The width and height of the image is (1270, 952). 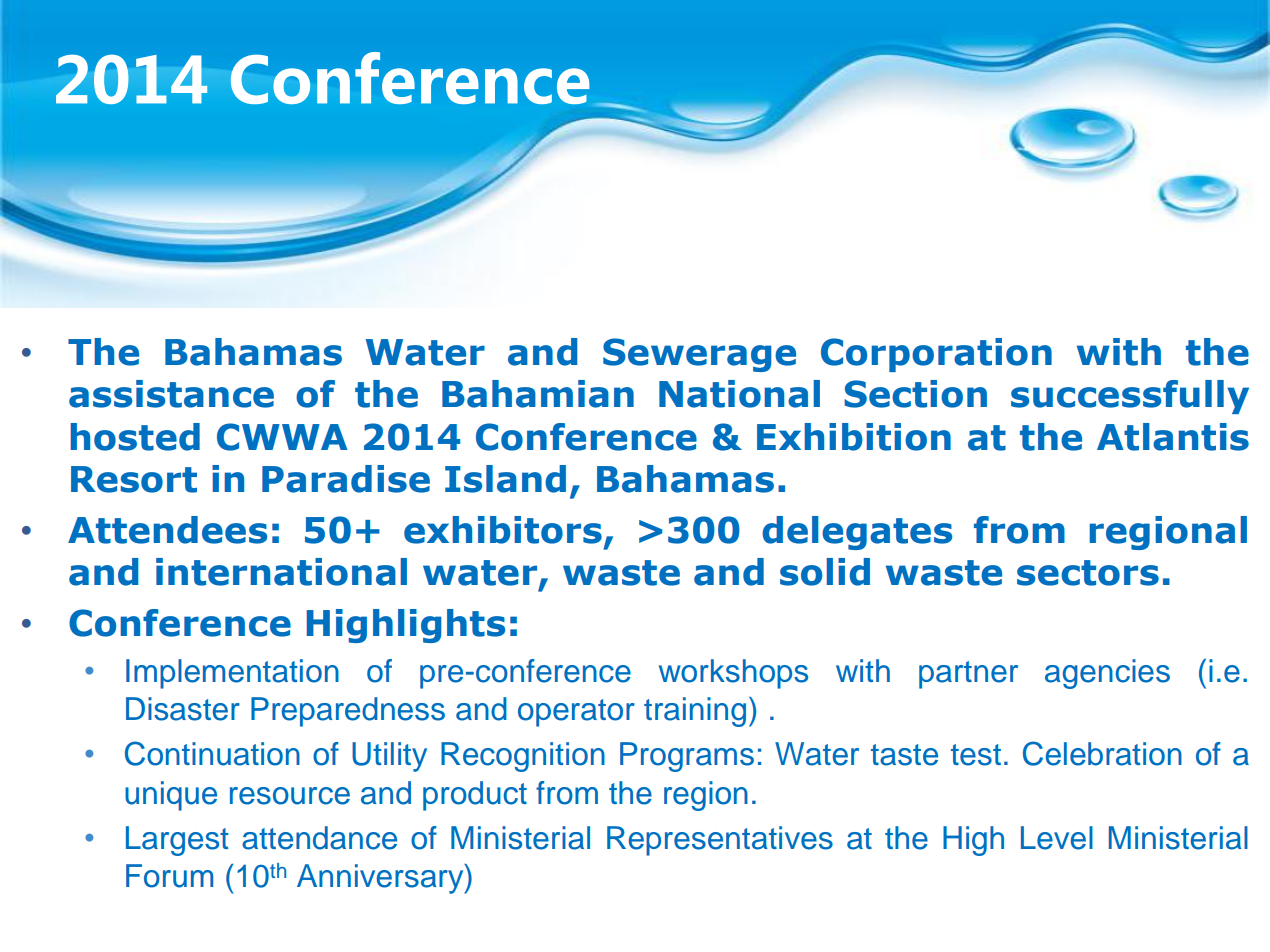 I want to click on assistance, so click(x=171, y=394).
